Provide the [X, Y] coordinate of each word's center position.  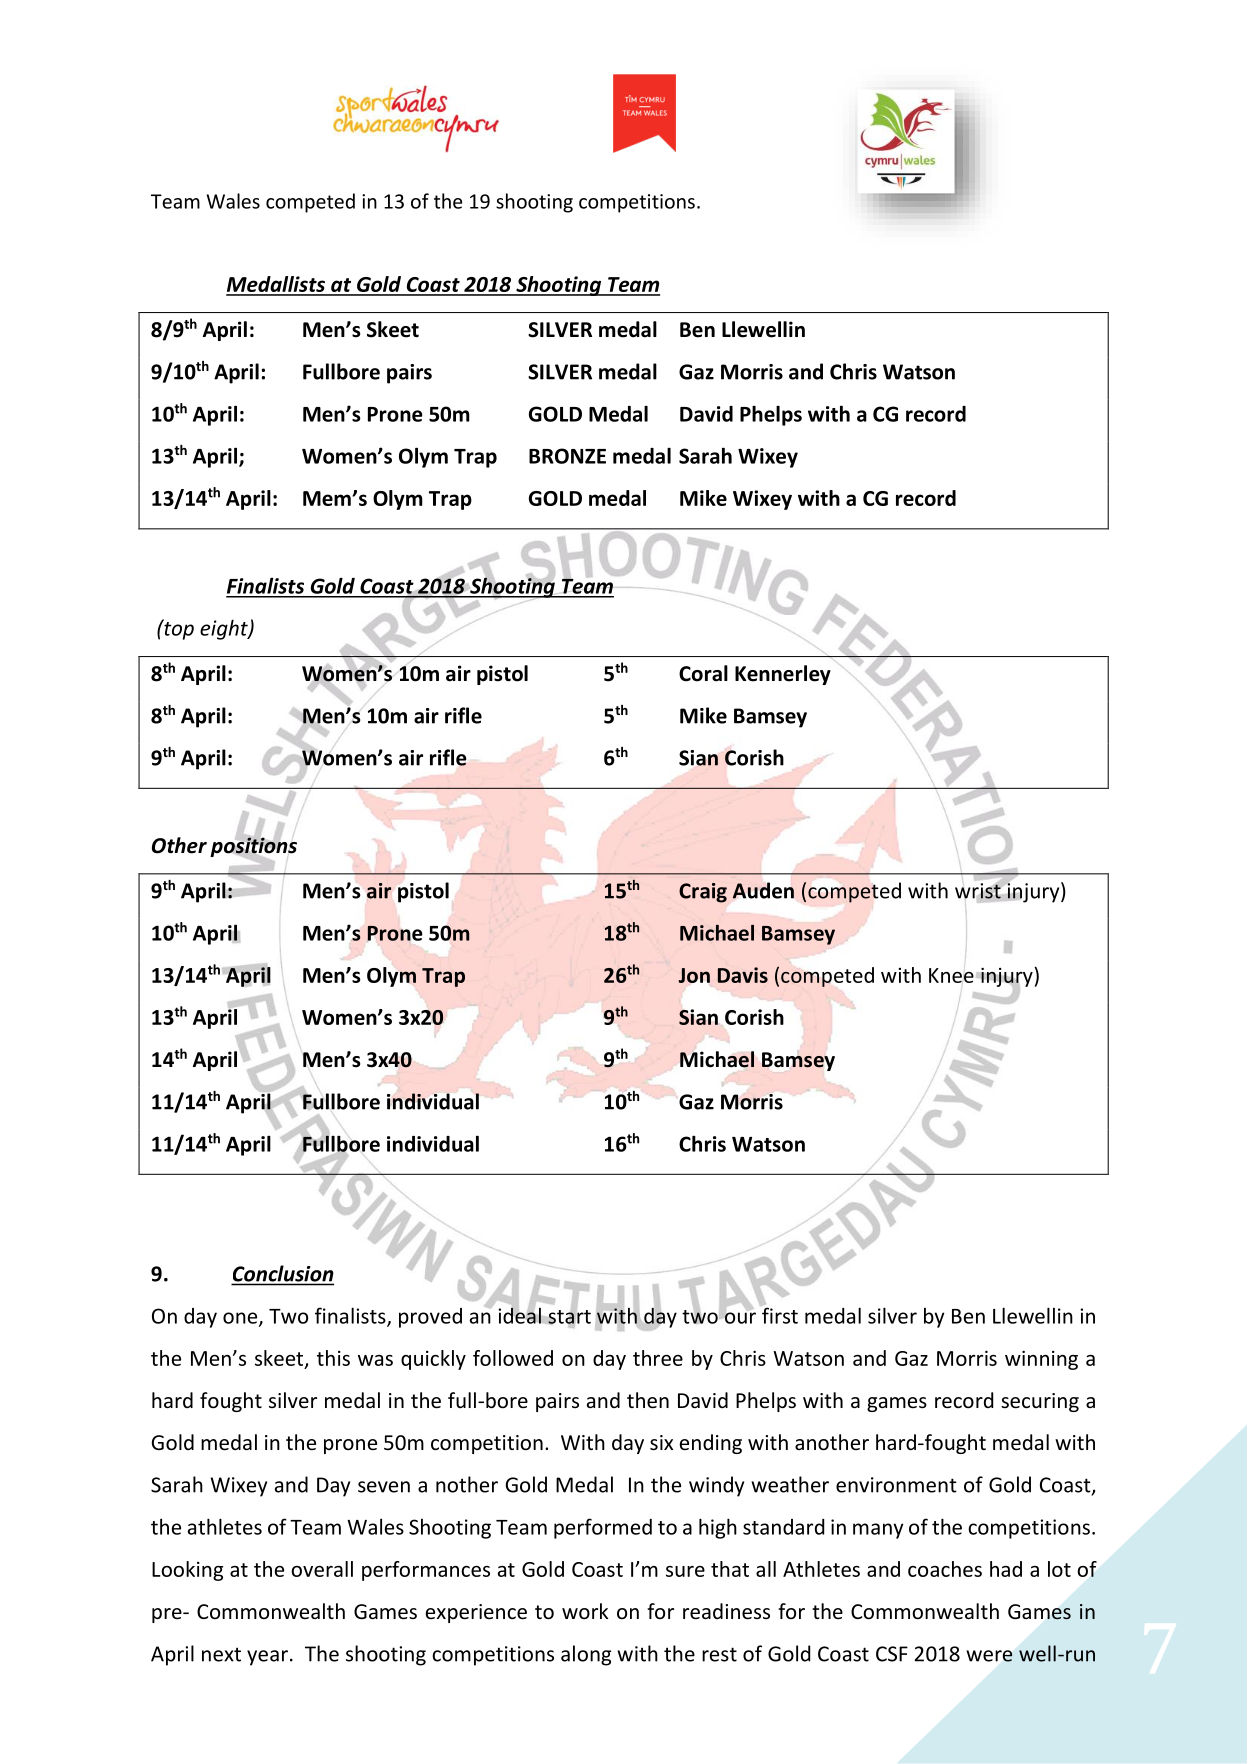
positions [253, 847]
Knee [951, 975]
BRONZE [567, 456]
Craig [703, 893]
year [267, 1658]
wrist [978, 890]
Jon [694, 975]
